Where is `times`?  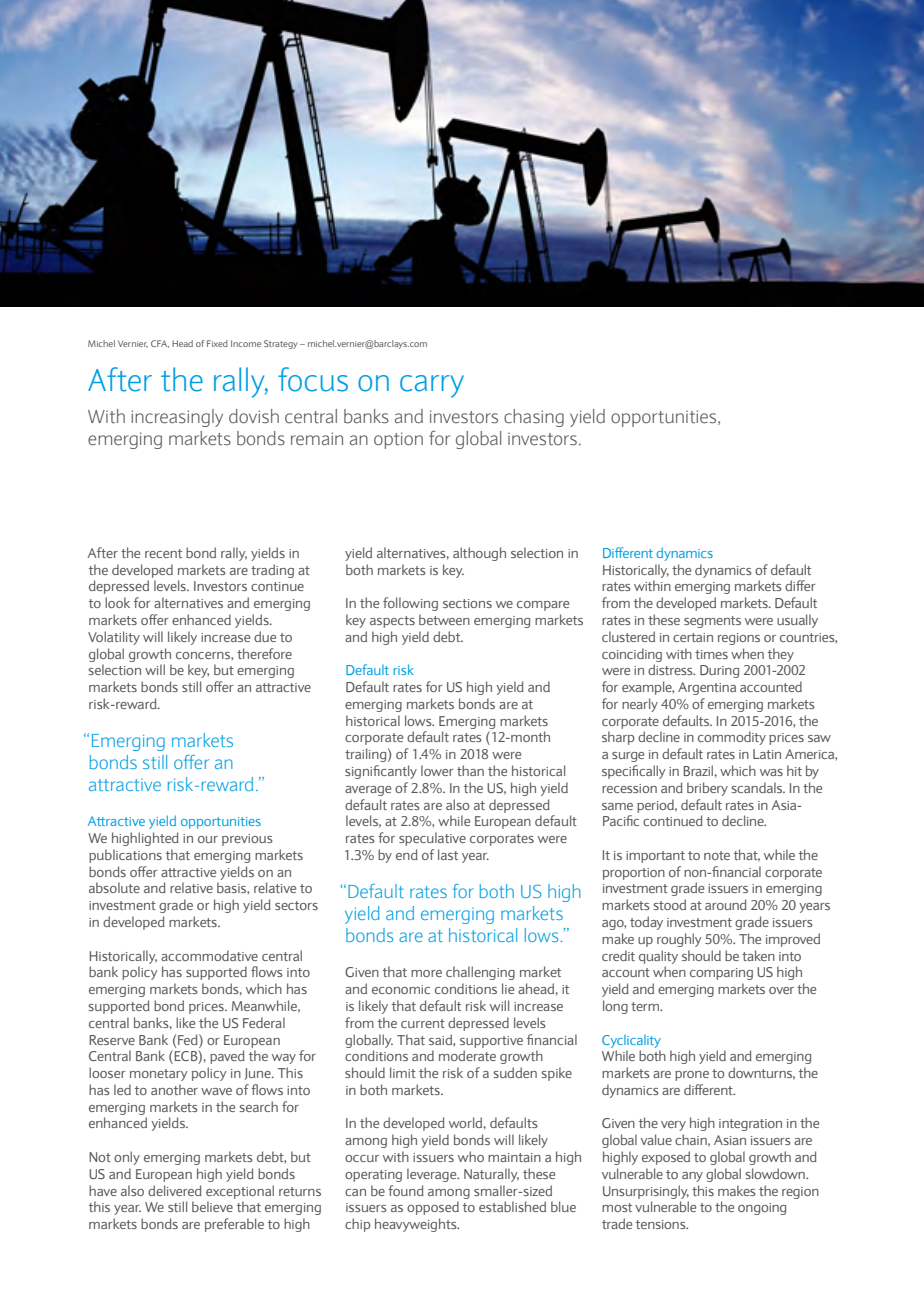 times is located at coordinates (711, 654).
